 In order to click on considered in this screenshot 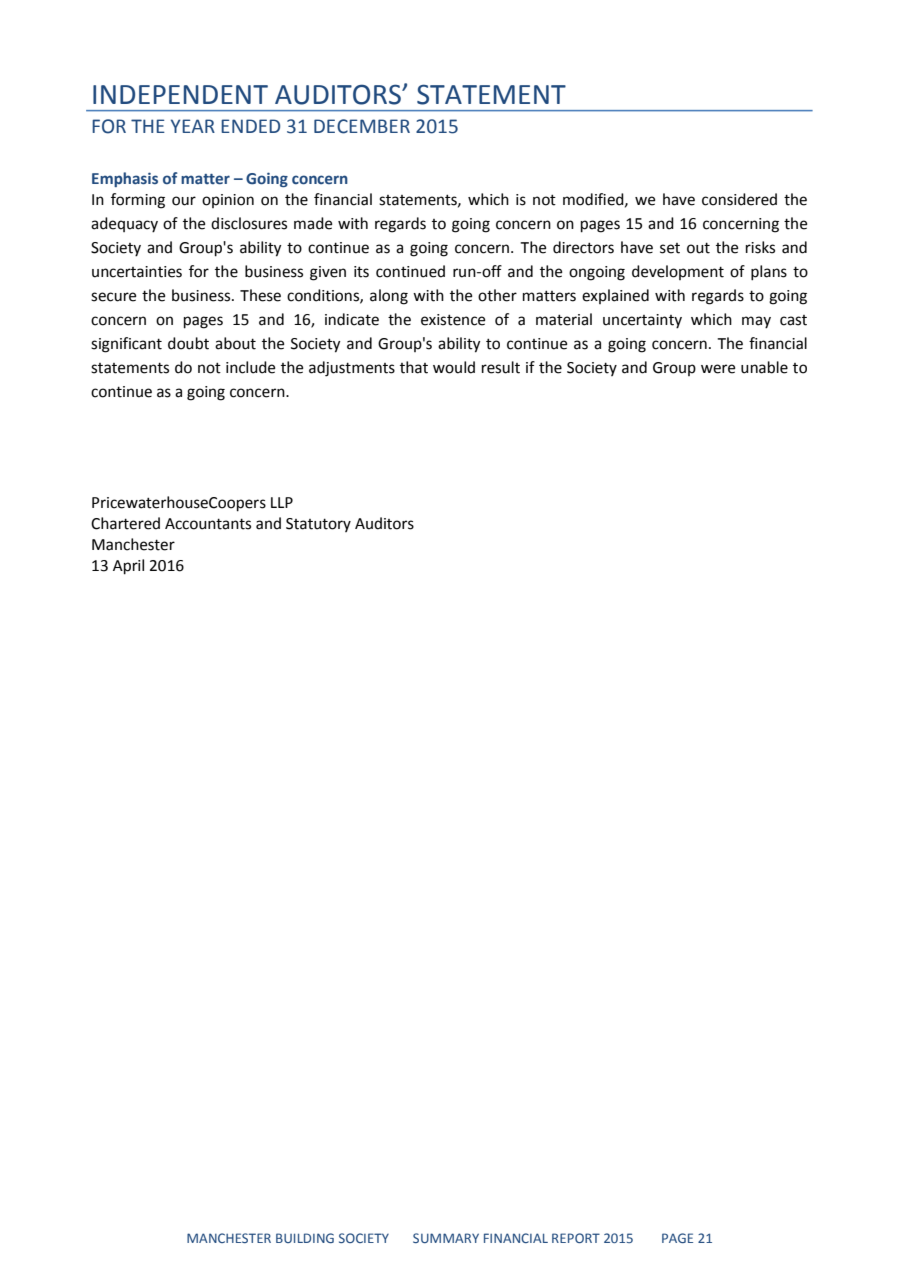, I will do `click(739, 199)`.
